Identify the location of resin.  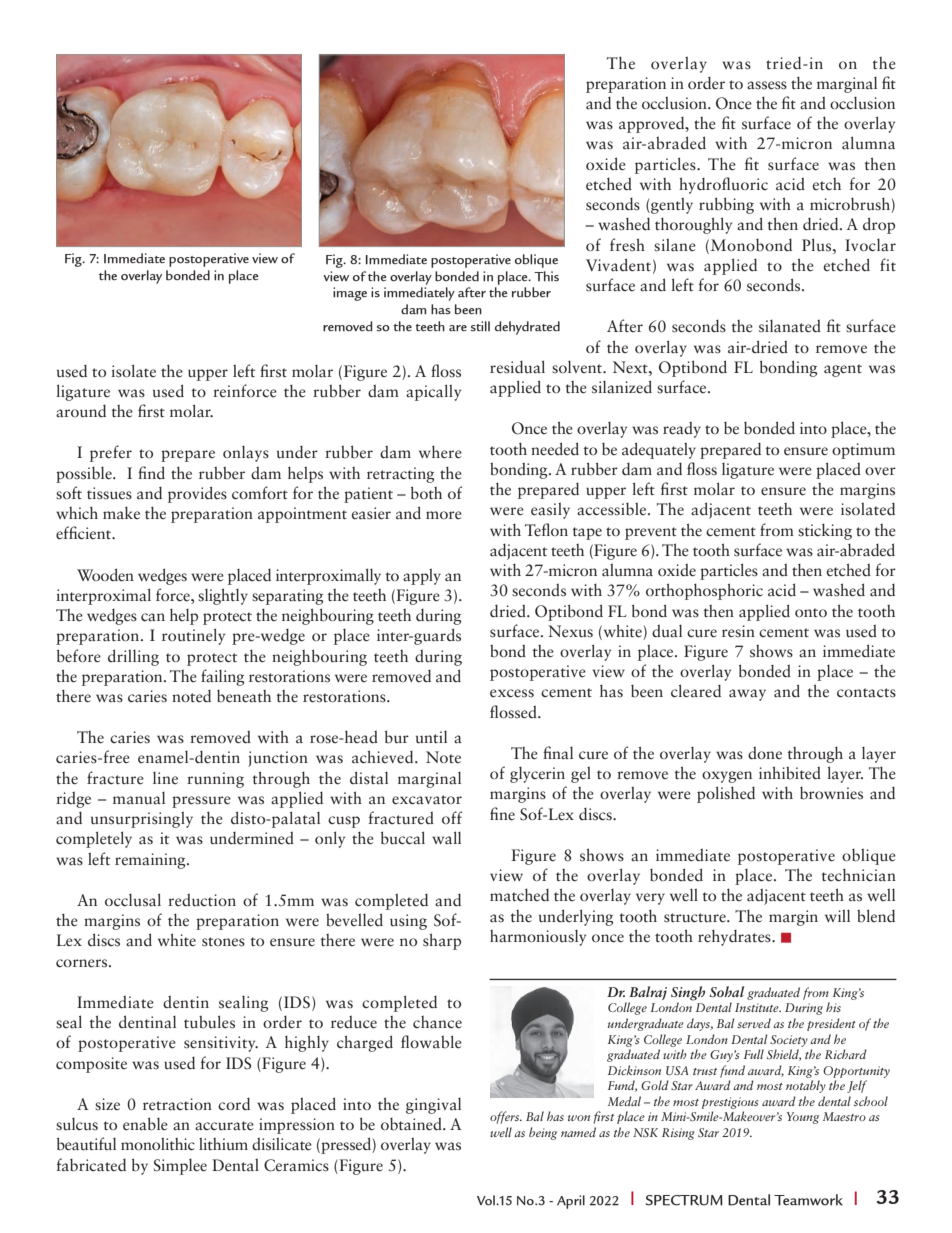
(738, 631).
